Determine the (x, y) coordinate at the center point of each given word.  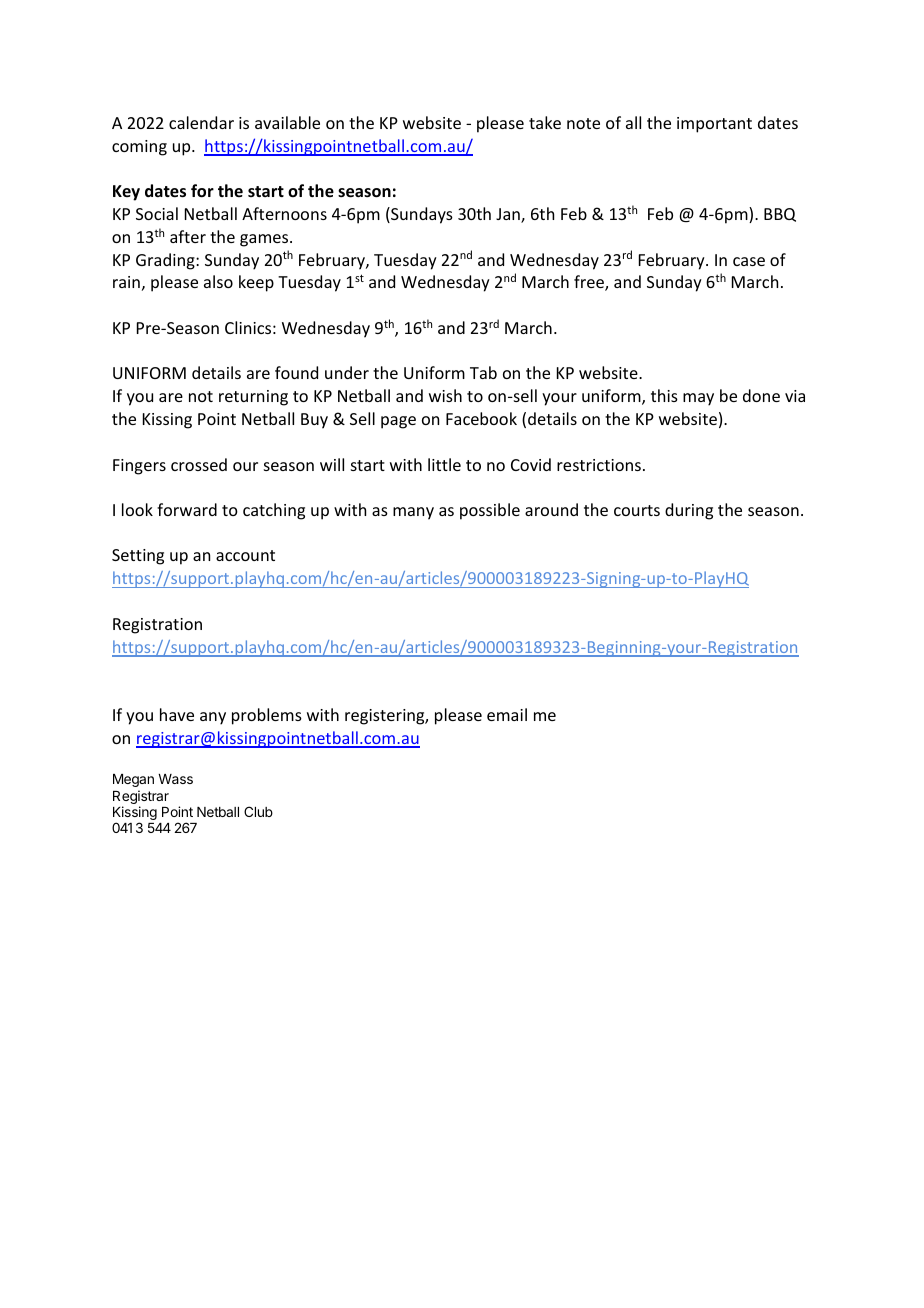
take (545, 122)
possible (490, 511)
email (507, 714)
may (698, 399)
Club (258, 811)
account (245, 555)
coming (139, 148)
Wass (175, 779)
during (689, 511)
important (714, 125)
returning (253, 398)
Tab (483, 372)
